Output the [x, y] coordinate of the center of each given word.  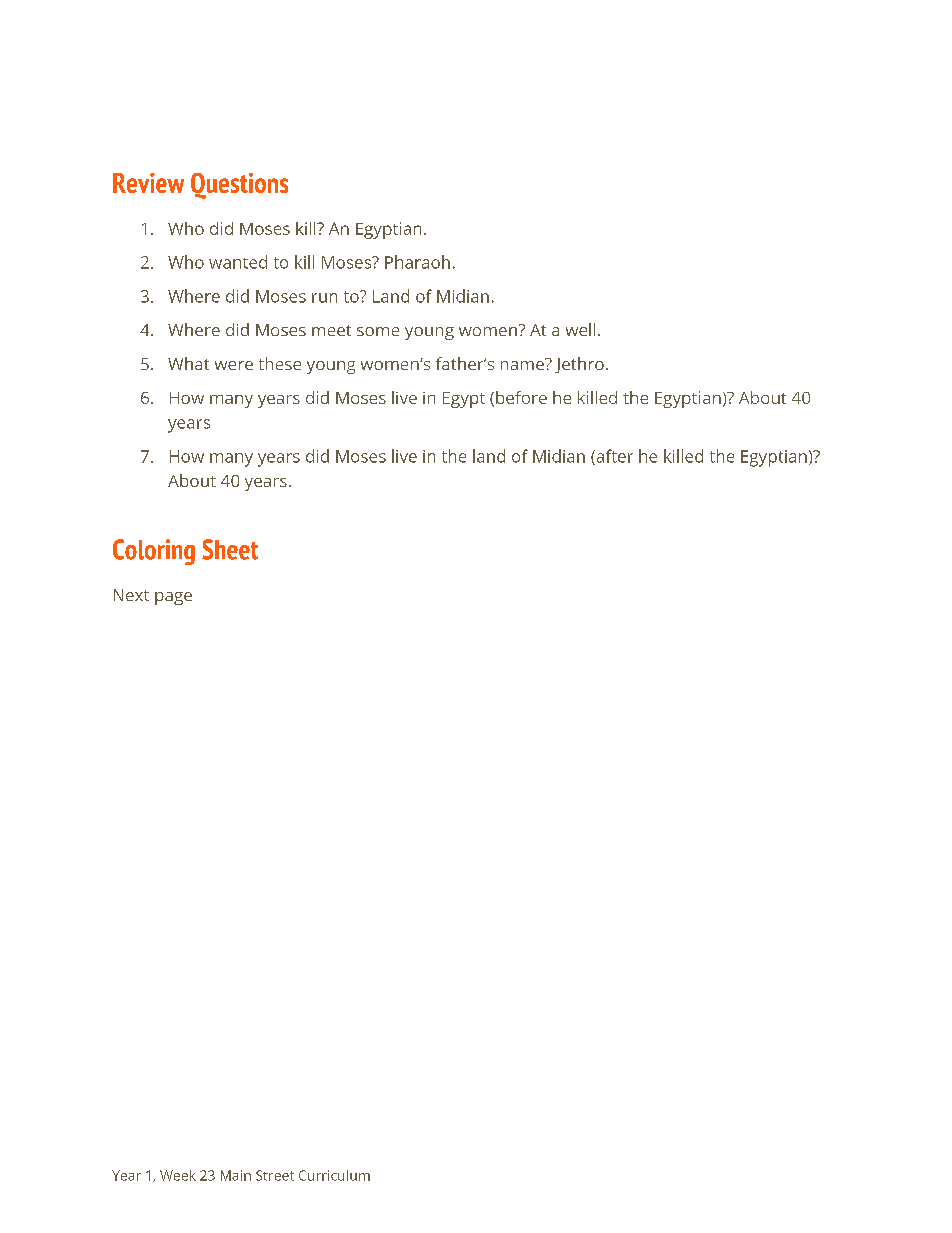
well [580, 329]
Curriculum [334, 1175]
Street [275, 1175]
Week [178, 1175]
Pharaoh [417, 262]
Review [148, 183]
